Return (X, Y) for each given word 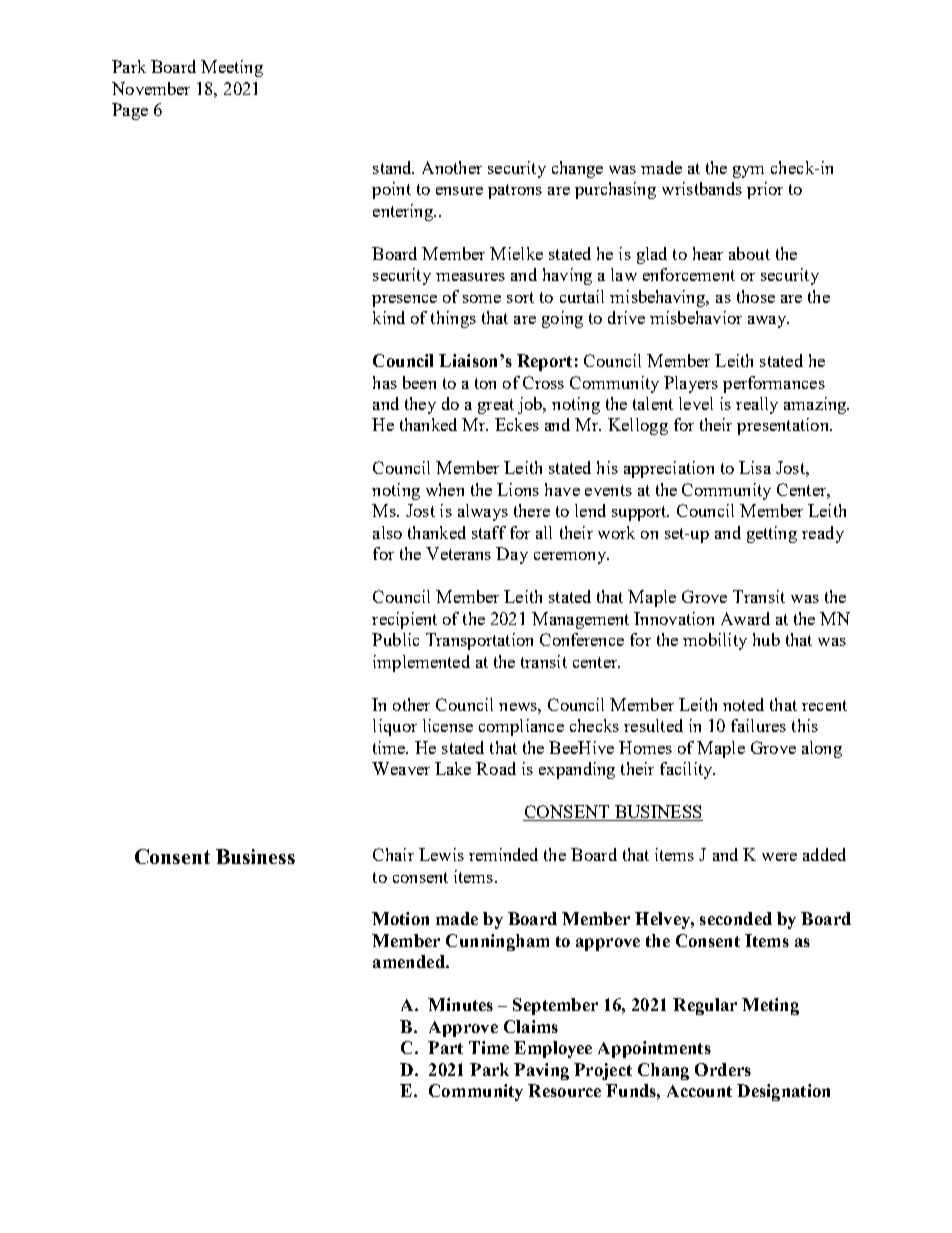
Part (445, 1047)
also (387, 532)
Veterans (458, 553)
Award (745, 618)
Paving (541, 1071)
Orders (723, 1069)
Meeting (232, 68)
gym (748, 172)
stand (393, 167)
